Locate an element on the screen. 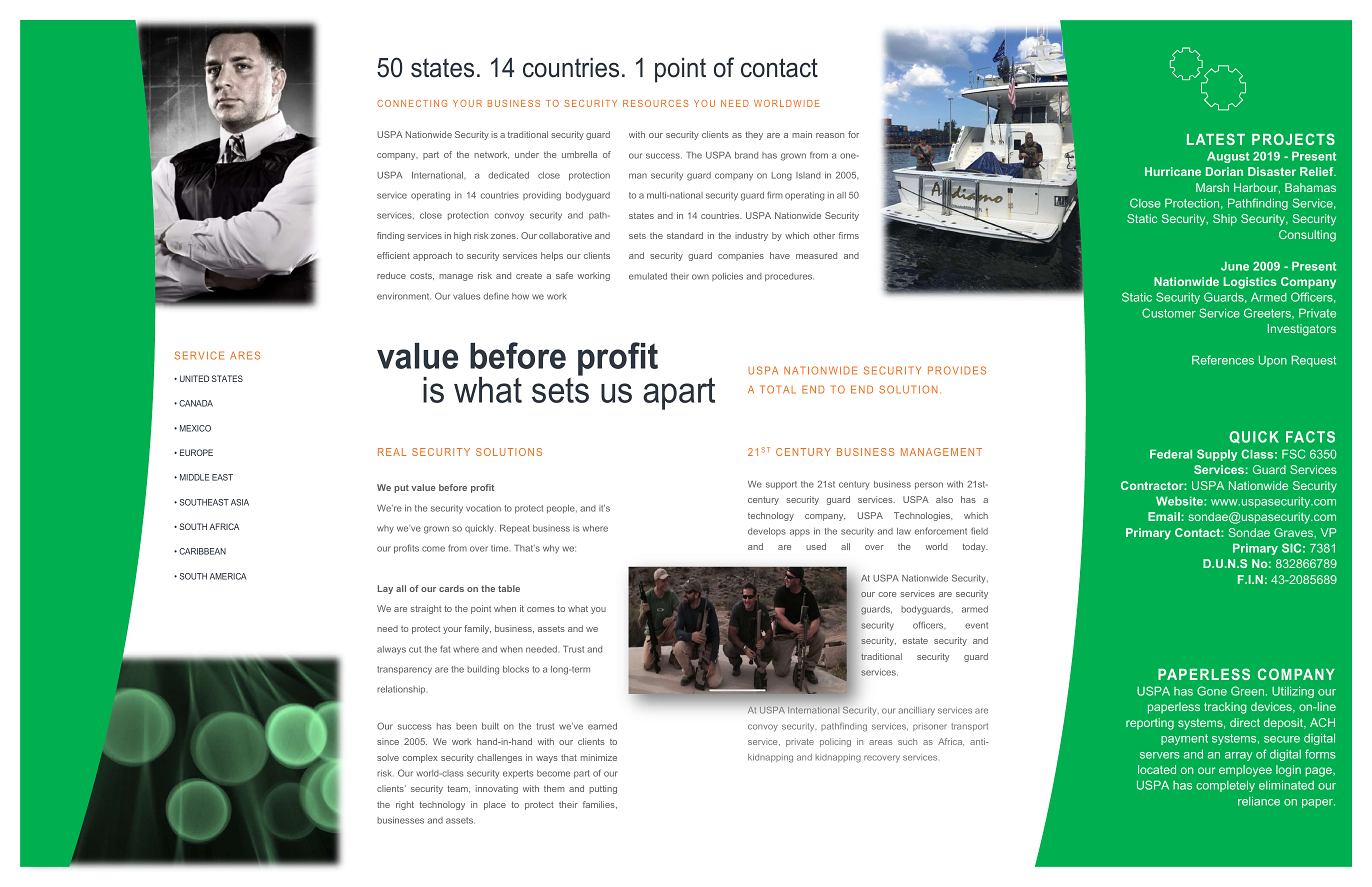 Image resolution: width=1372 pixels, height=887 pixels. References is located at coordinates (1223, 360).
